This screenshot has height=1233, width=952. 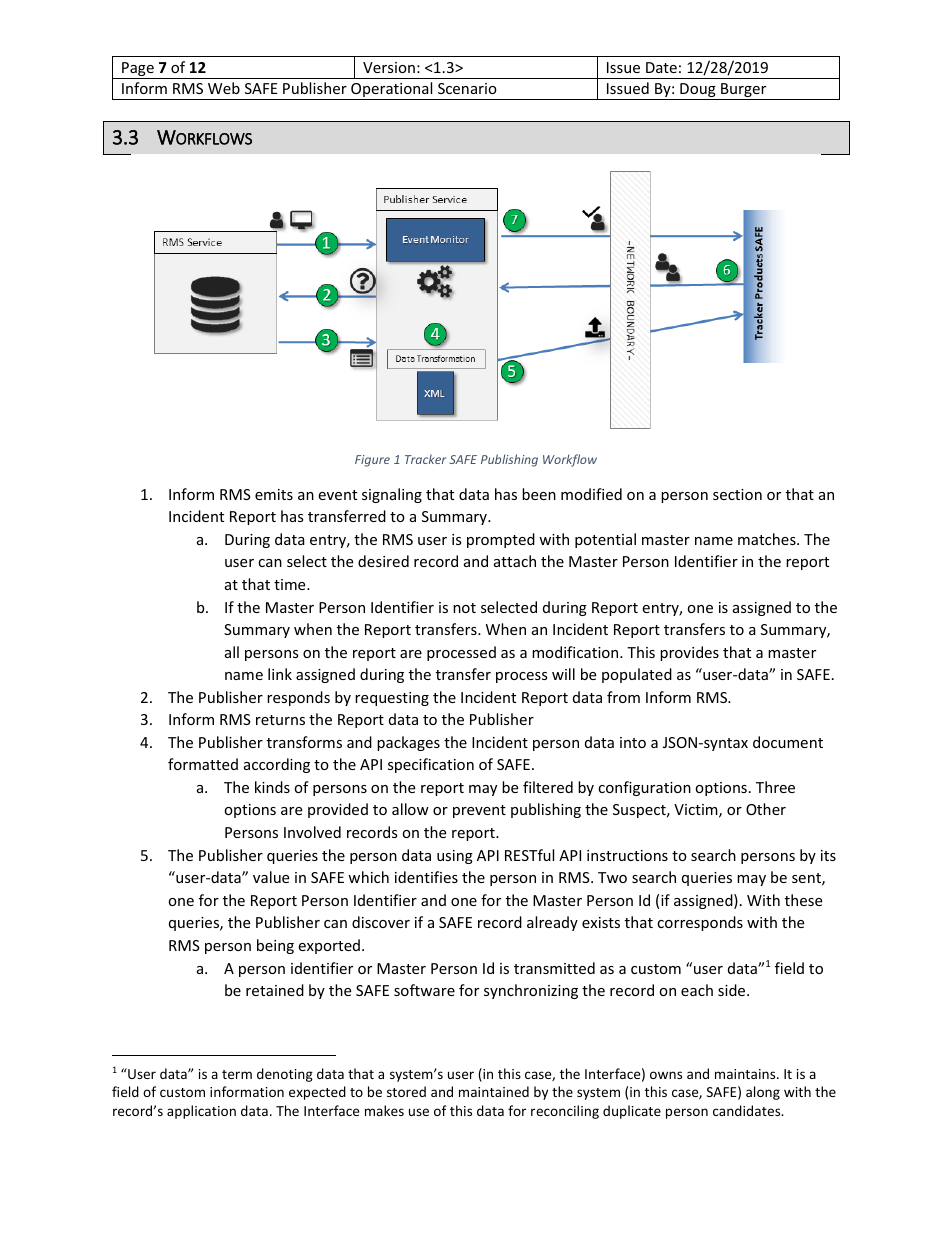 I want to click on value, so click(x=271, y=877).
